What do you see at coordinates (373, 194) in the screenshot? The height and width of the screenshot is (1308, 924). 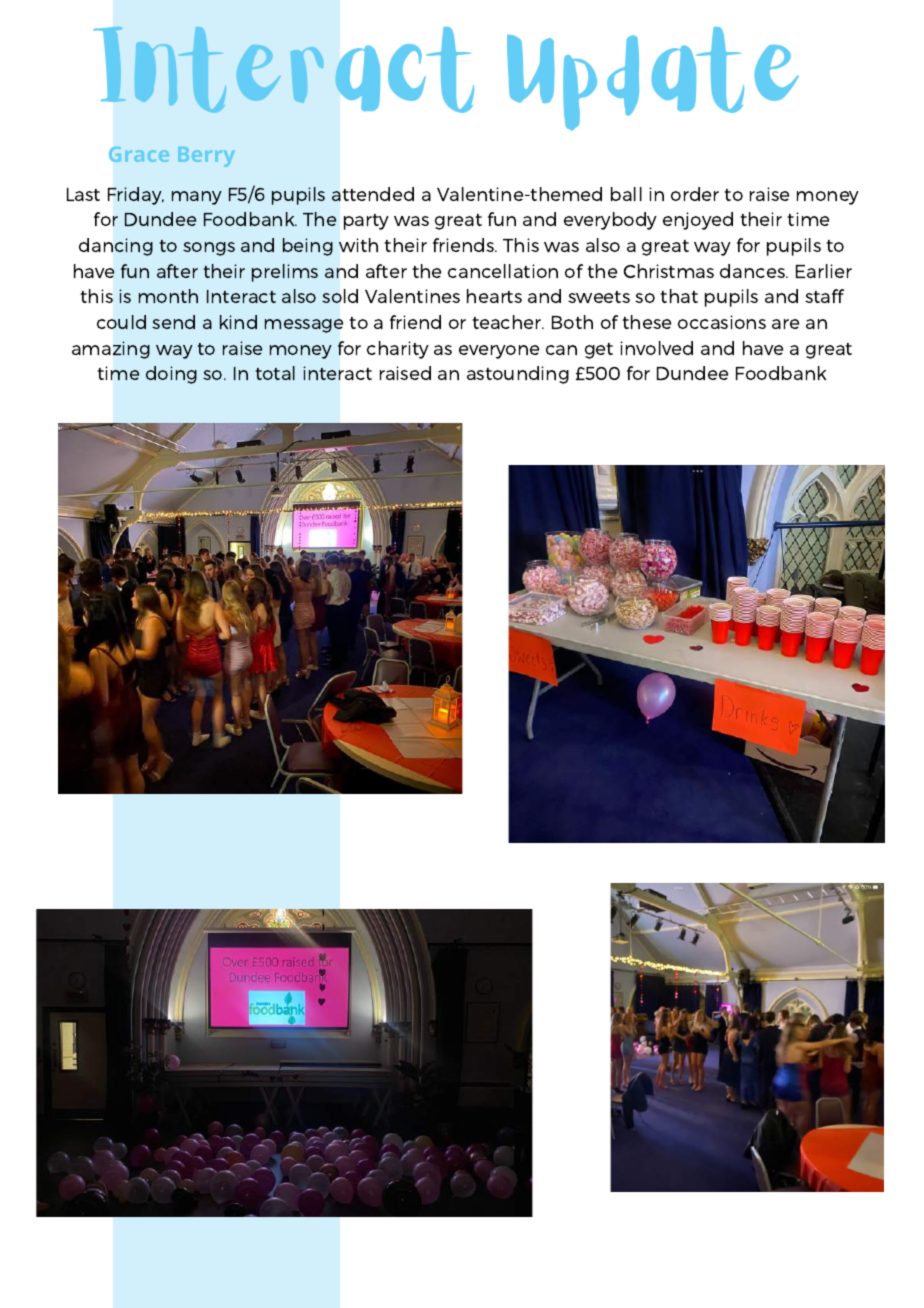 I see `attended` at bounding box center [373, 194].
